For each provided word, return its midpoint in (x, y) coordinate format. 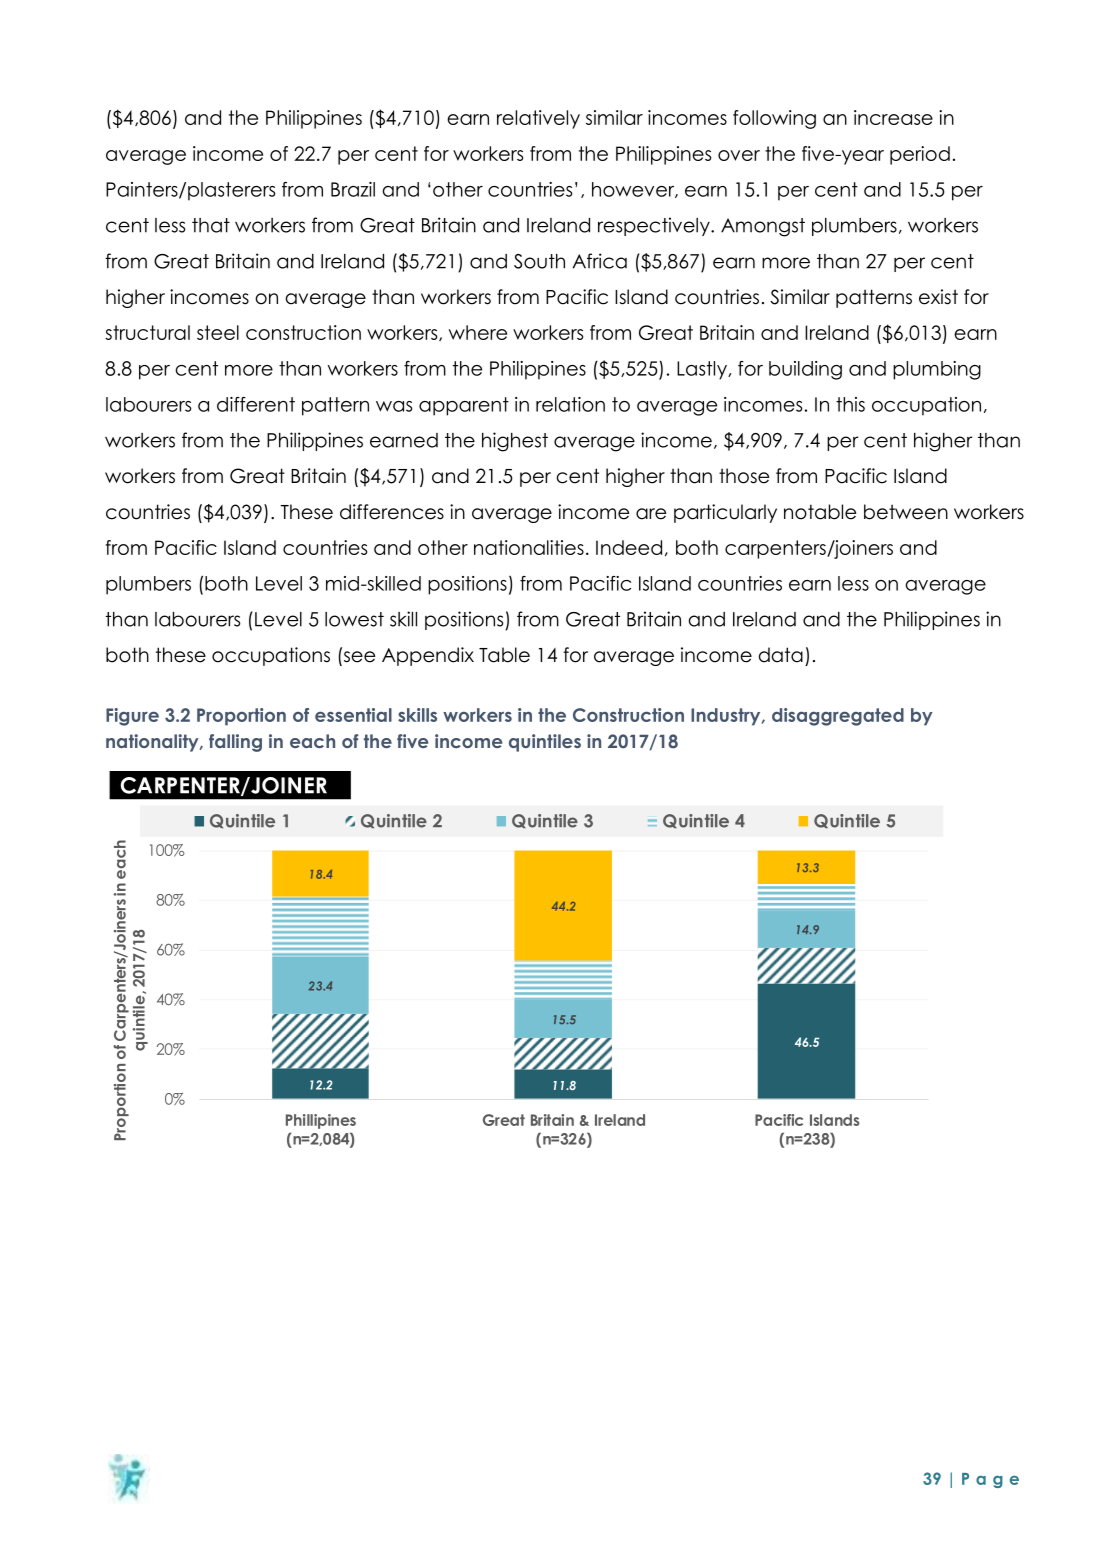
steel (218, 332)
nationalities (529, 547)
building (805, 370)
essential (353, 715)
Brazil (353, 189)
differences (392, 512)
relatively (538, 119)
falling (235, 743)
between (906, 512)
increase (893, 117)
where (478, 332)
